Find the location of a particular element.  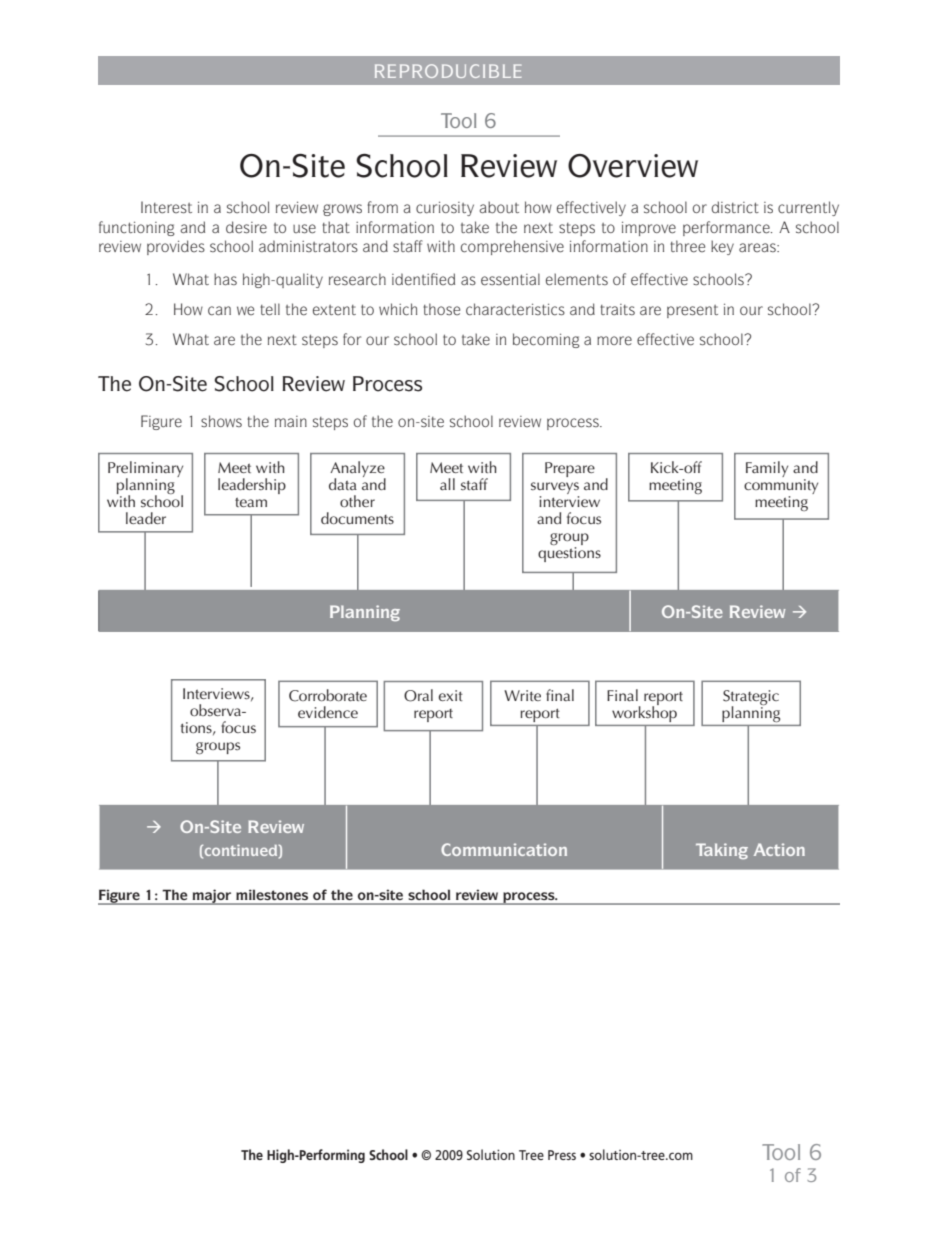

Taking is located at coordinates (722, 851).
